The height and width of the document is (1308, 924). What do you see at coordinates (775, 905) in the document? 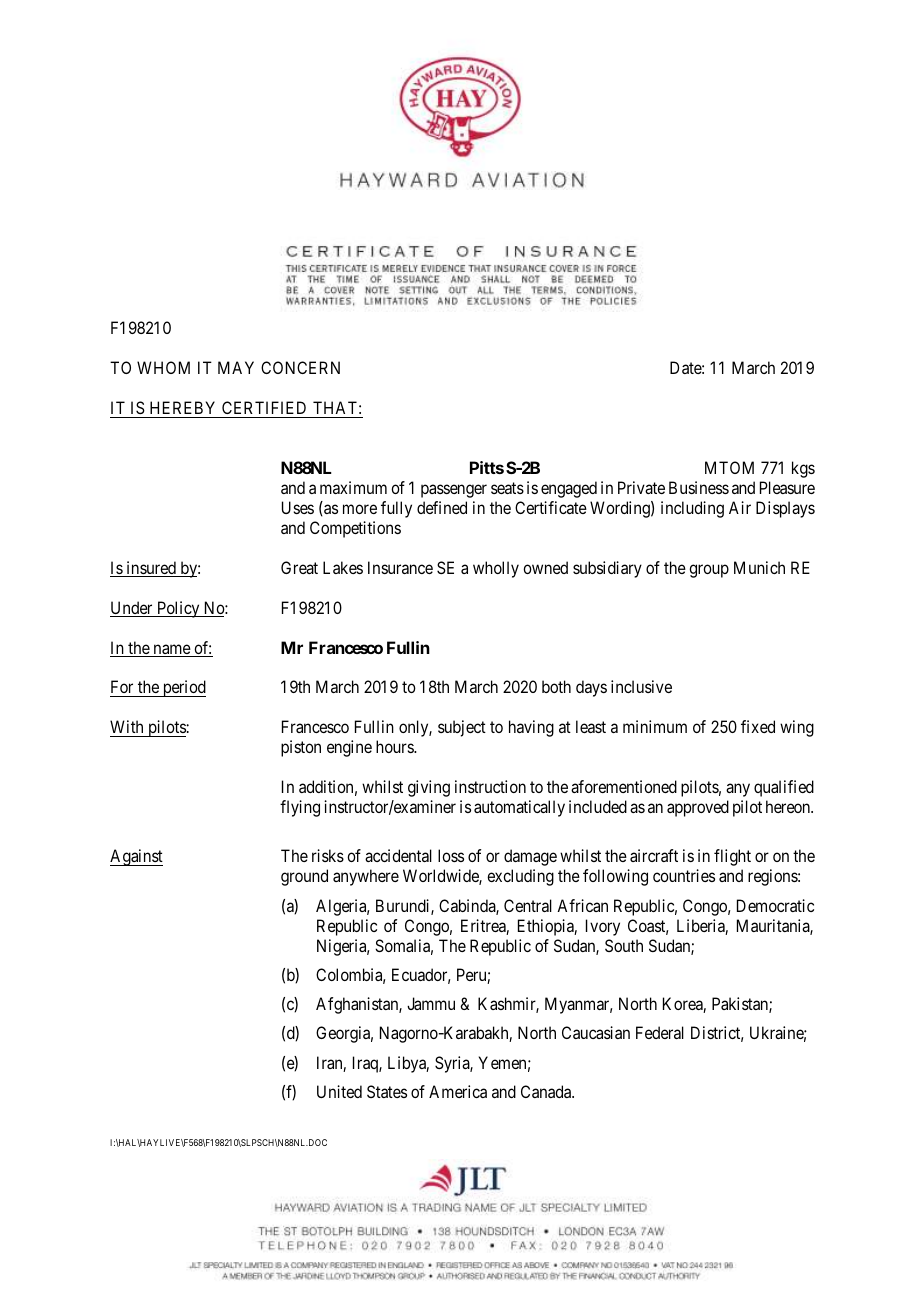
I see `Democratic` at bounding box center [775, 905].
